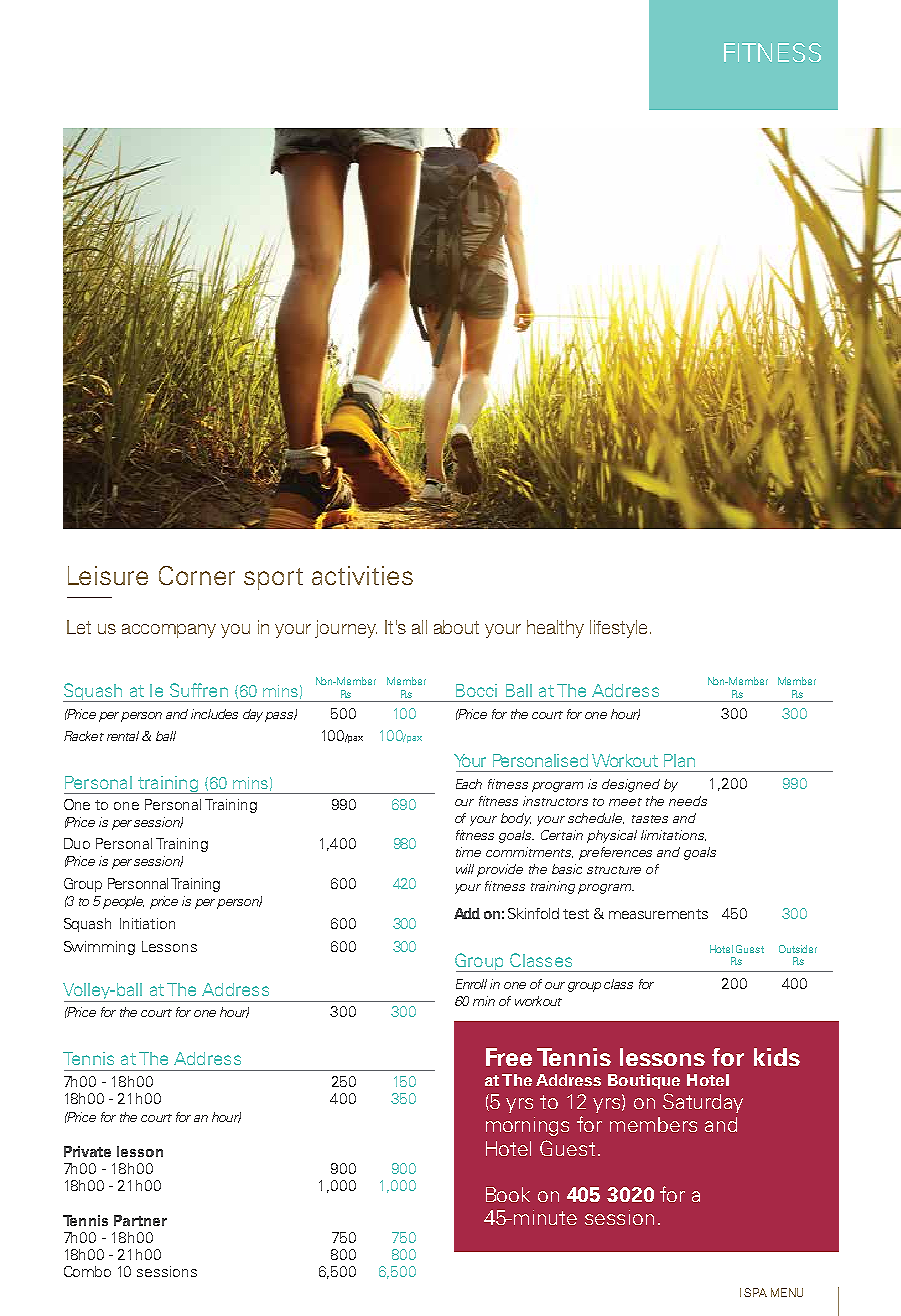 Image resolution: width=901 pixels, height=1316 pixels. What do you see at coordinates (77, 843) in the screenshot?
I see `Duo` at bounding box center [77, 843].
